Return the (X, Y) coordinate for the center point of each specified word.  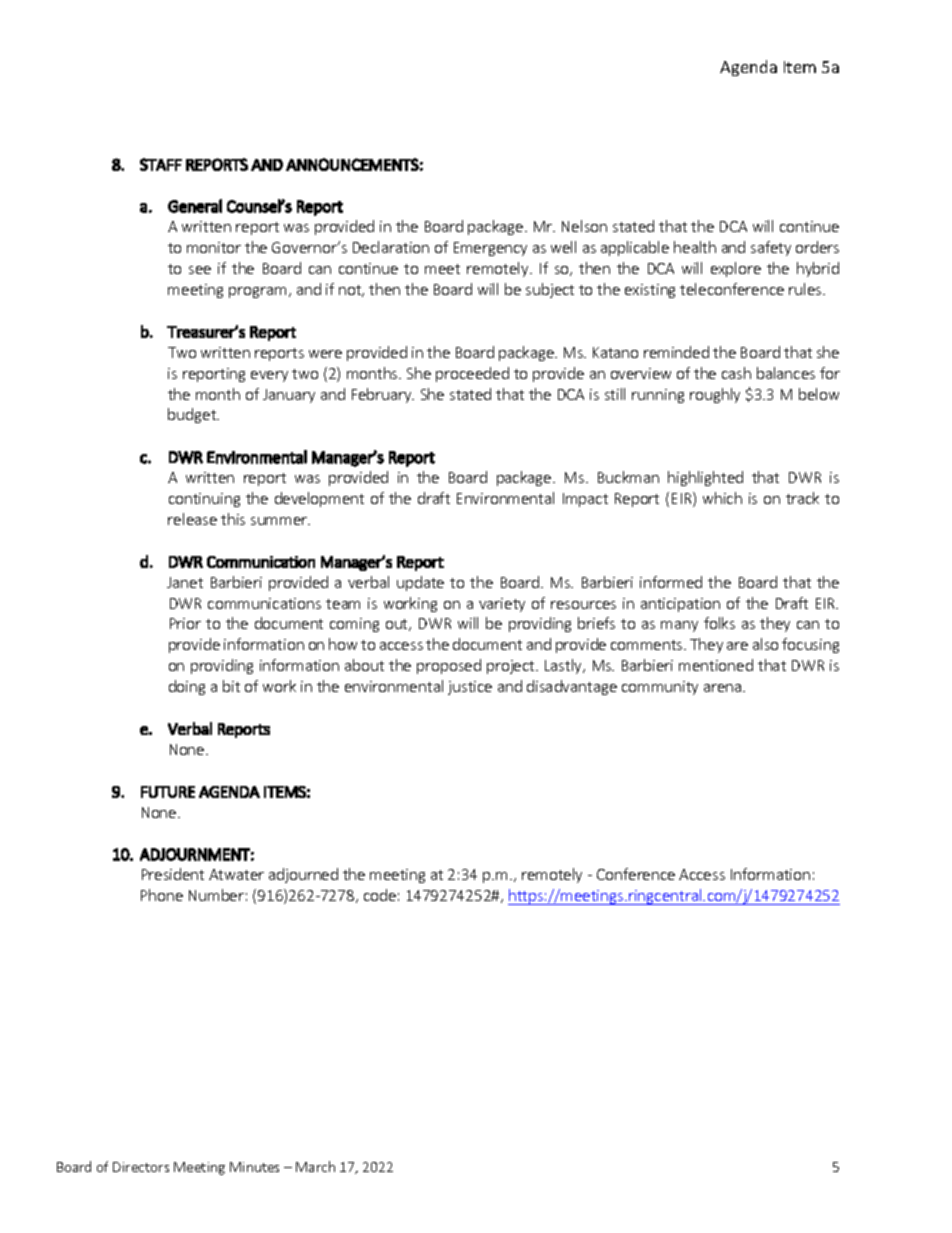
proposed (449, 666)
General (195, 206)
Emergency (490, 249)
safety (771, 248)
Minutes (254, 1167)
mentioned (716, 665)
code (380, 895)
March (315, 1166)
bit (231, 686)
